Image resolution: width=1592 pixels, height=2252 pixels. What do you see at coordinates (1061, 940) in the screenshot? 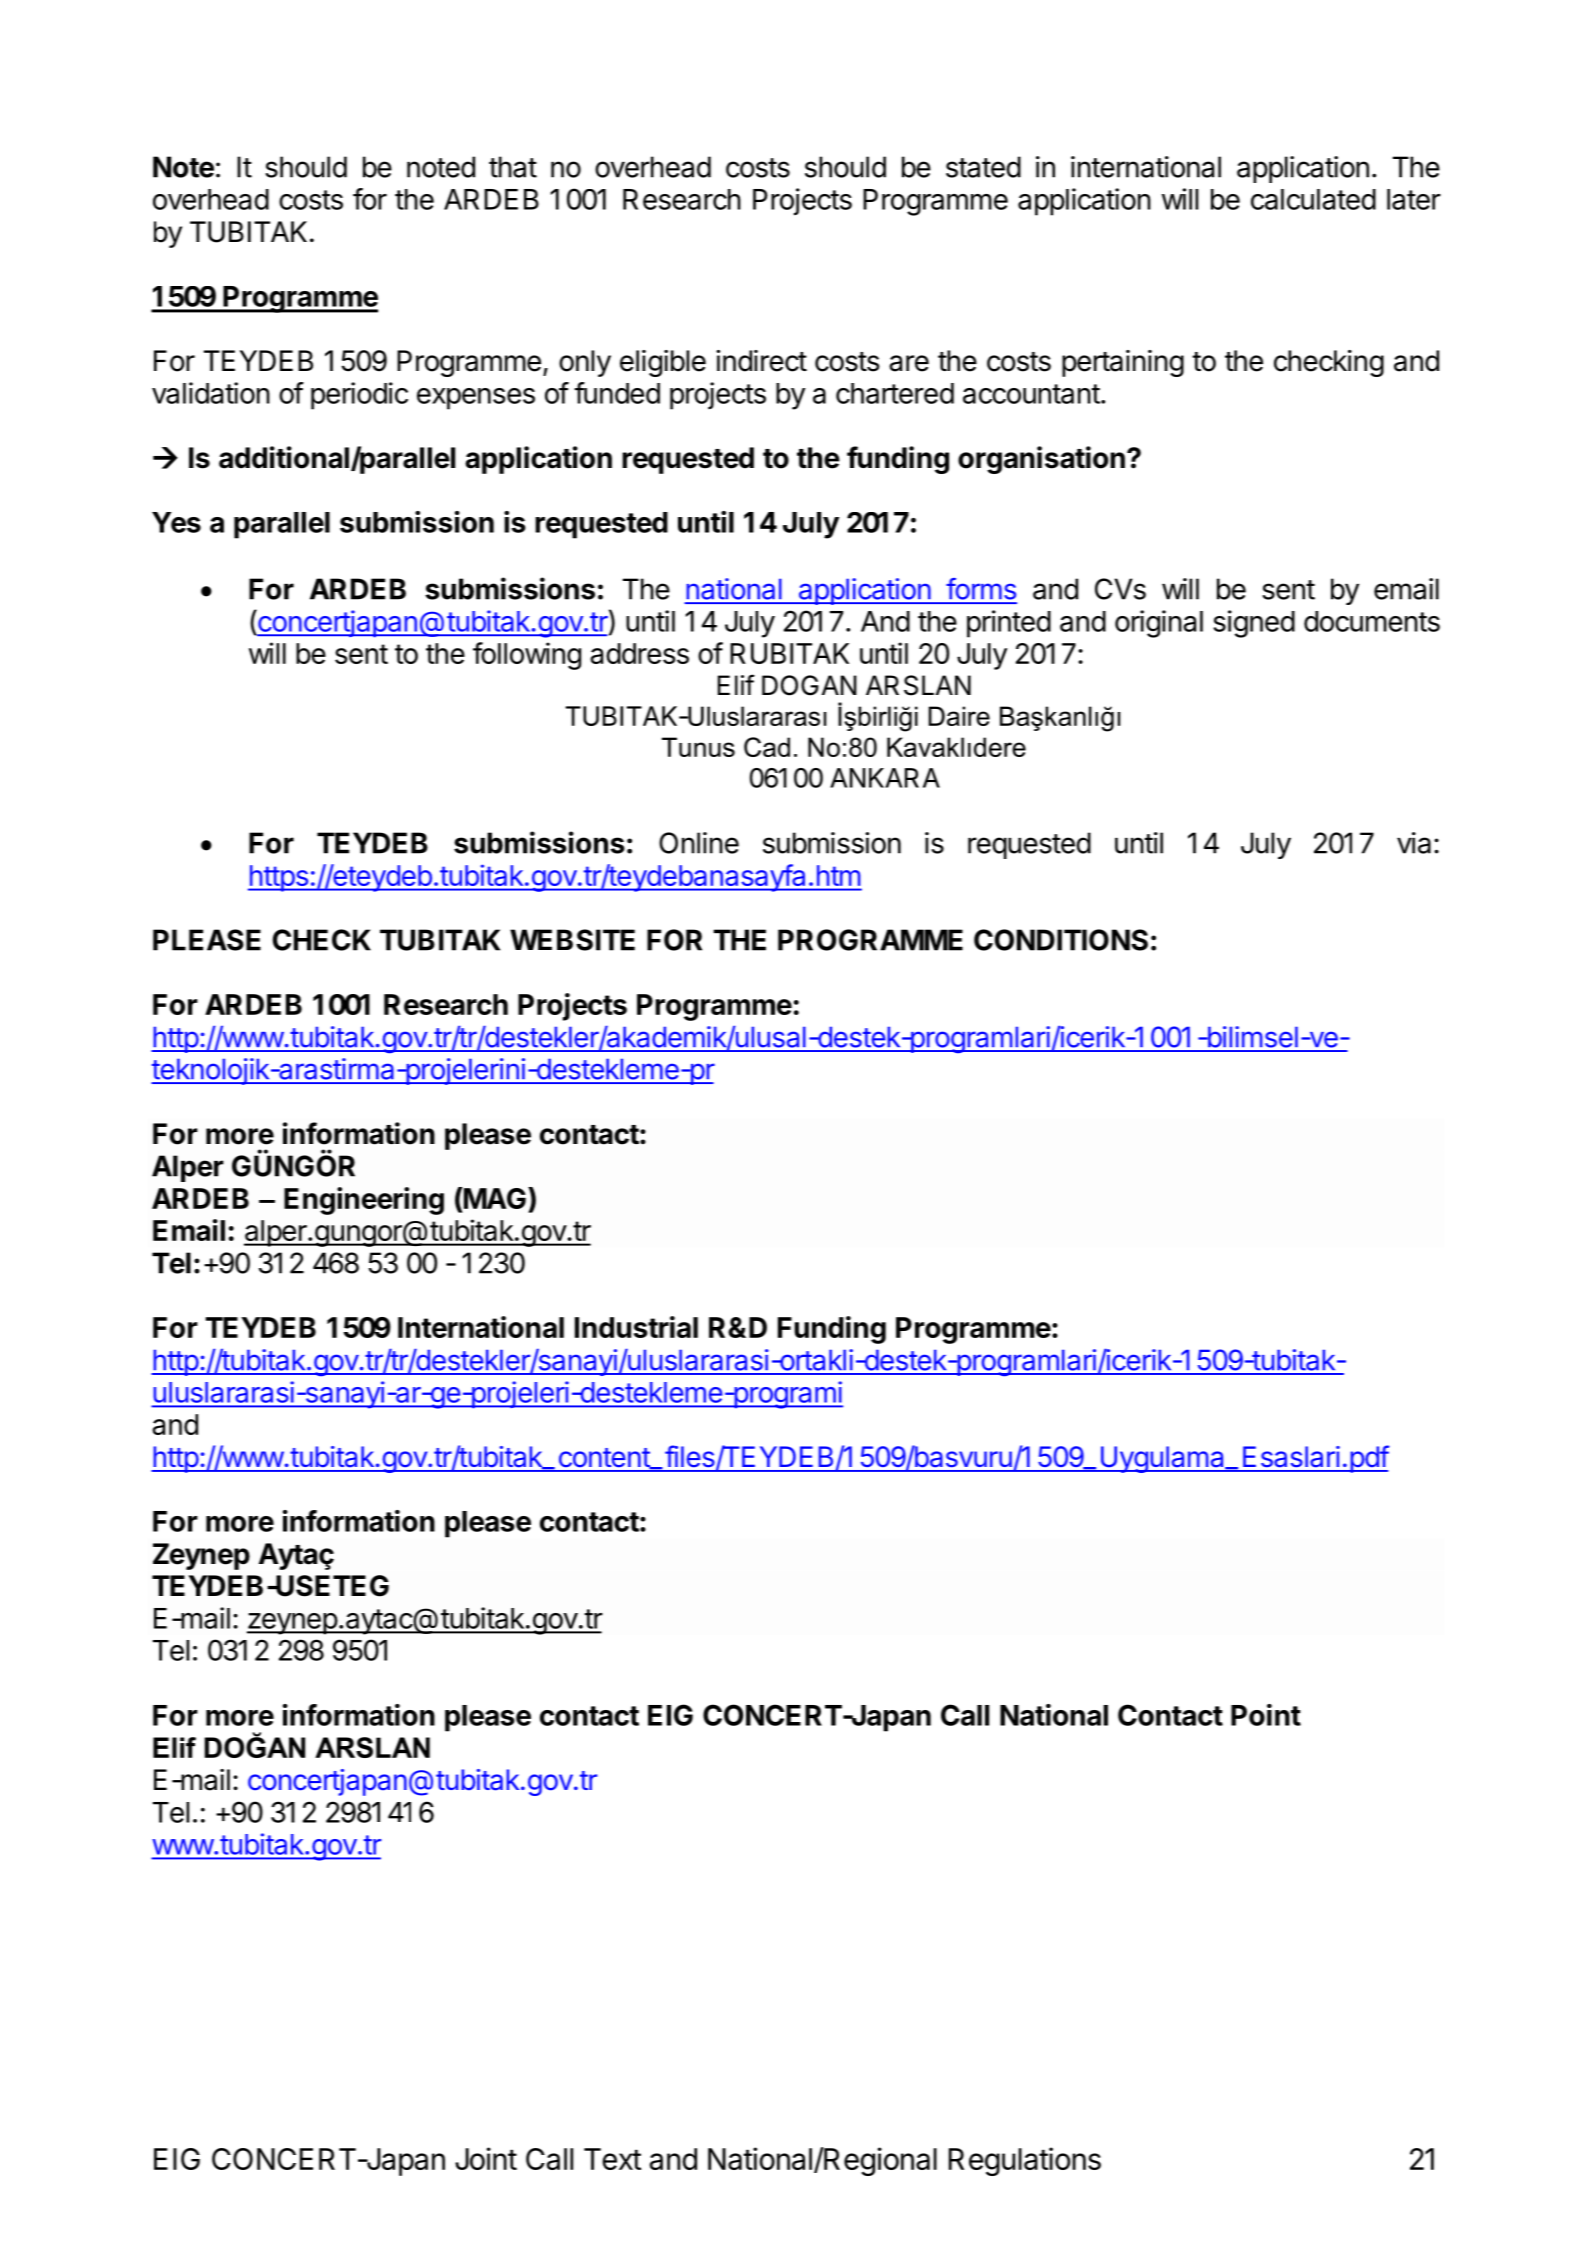
I see `CONDITIONS` at bounding box center [1061, 940].
